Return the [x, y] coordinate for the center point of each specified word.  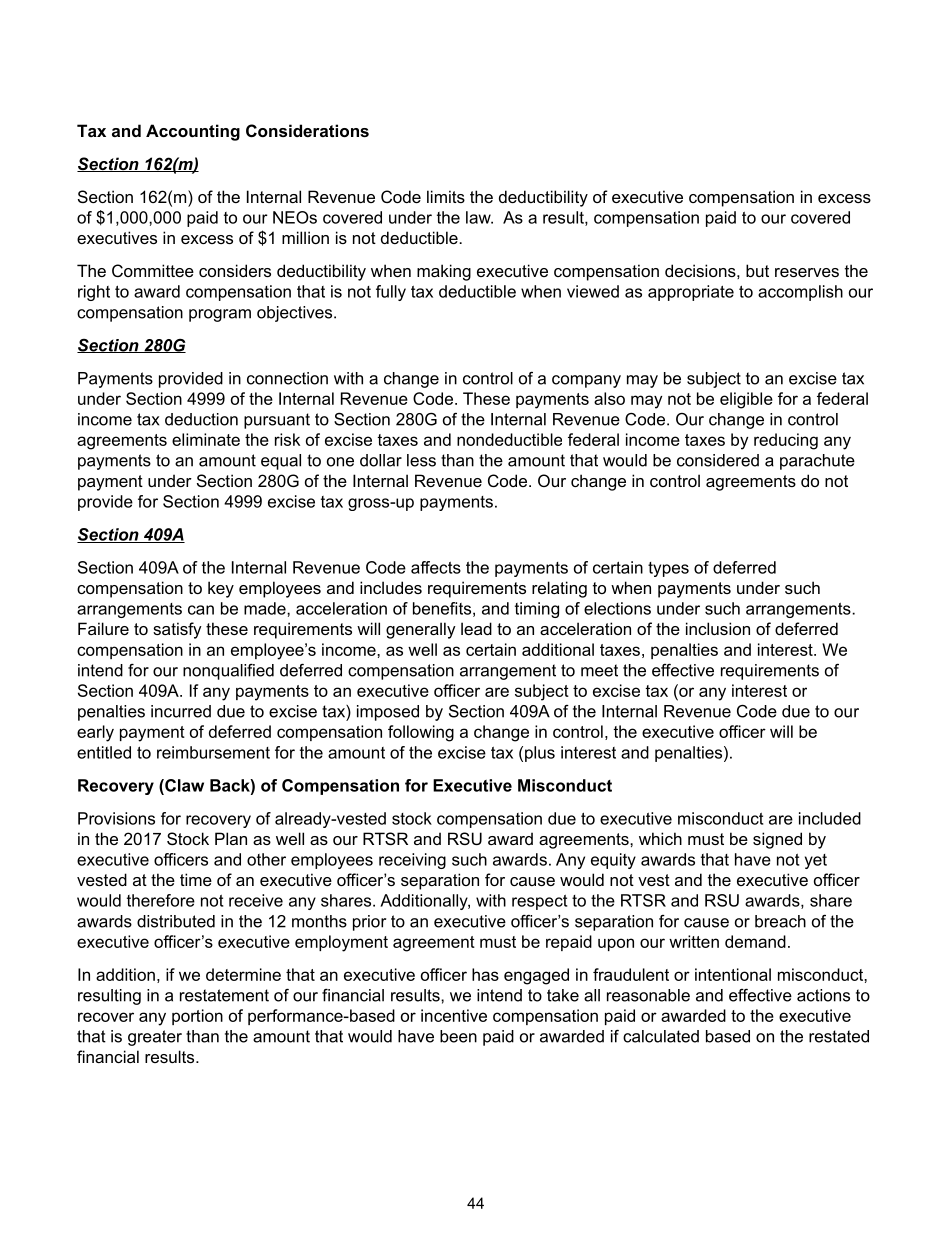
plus [540, 754]
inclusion [718, 628]
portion [197, 1017]
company [586, 381]
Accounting [193, 132]
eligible [746, 400]
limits [446, 196]
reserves [807, 272]
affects [436, 567]
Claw [183, 785]
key [221, 589]
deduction [201, 419]
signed [777, 840]
